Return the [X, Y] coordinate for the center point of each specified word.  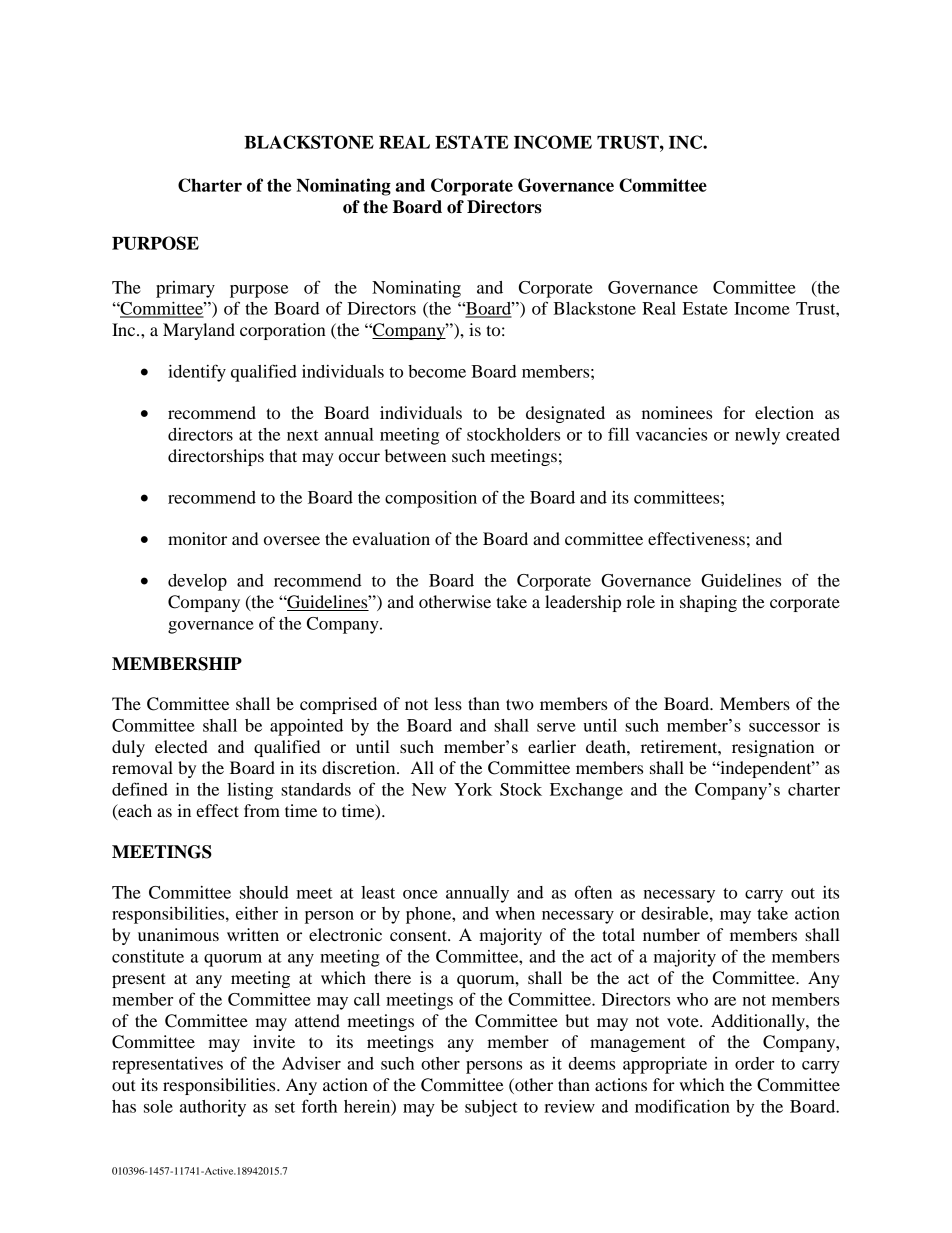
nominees [677, 412]
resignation [773, 748]
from [262, 810]
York [473, 789]
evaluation [391, 538]
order [754, 1063]
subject [491, 1108]
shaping [708, 603]
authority [213, 1108]
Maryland [199, 331]
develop [197, 582]
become [437, 371]
